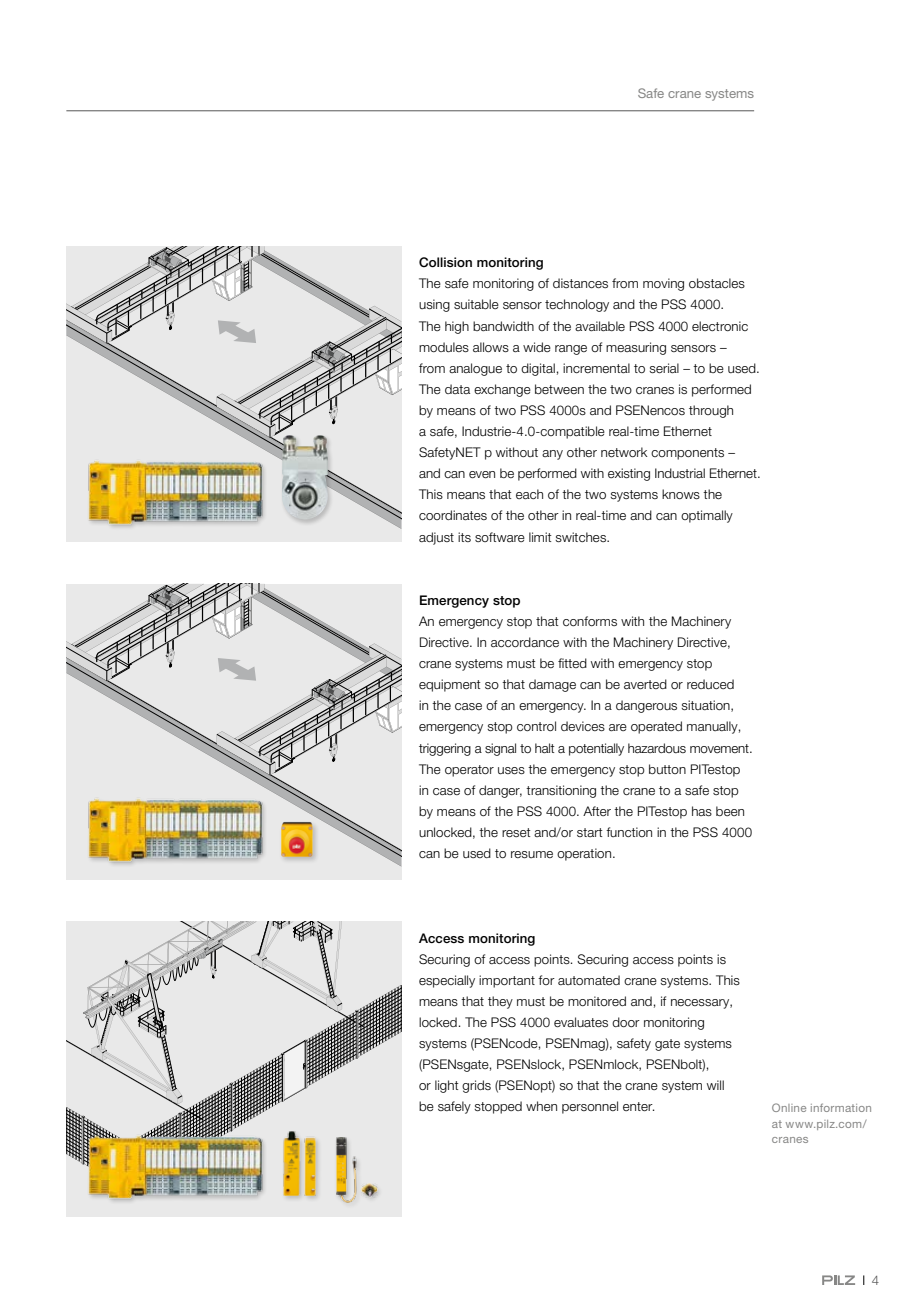 The height and width of the screenshot is (1316, 916). Describe the element at coordinates (450, 685) in the screenshot. I see `equipment` at that location.
